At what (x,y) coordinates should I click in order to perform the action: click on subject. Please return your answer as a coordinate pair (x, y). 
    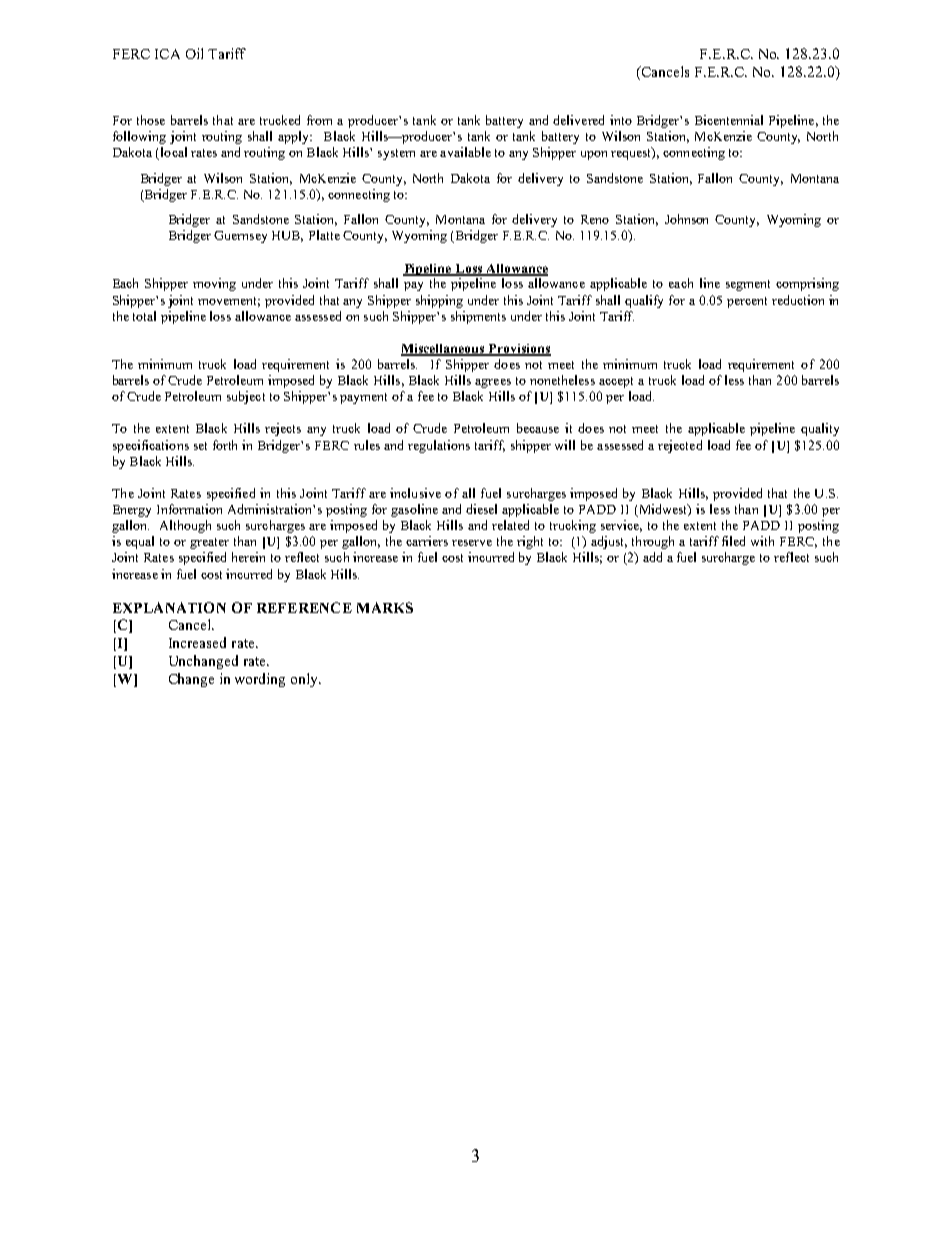
    Looking at the image, I should click on (246, 397).
